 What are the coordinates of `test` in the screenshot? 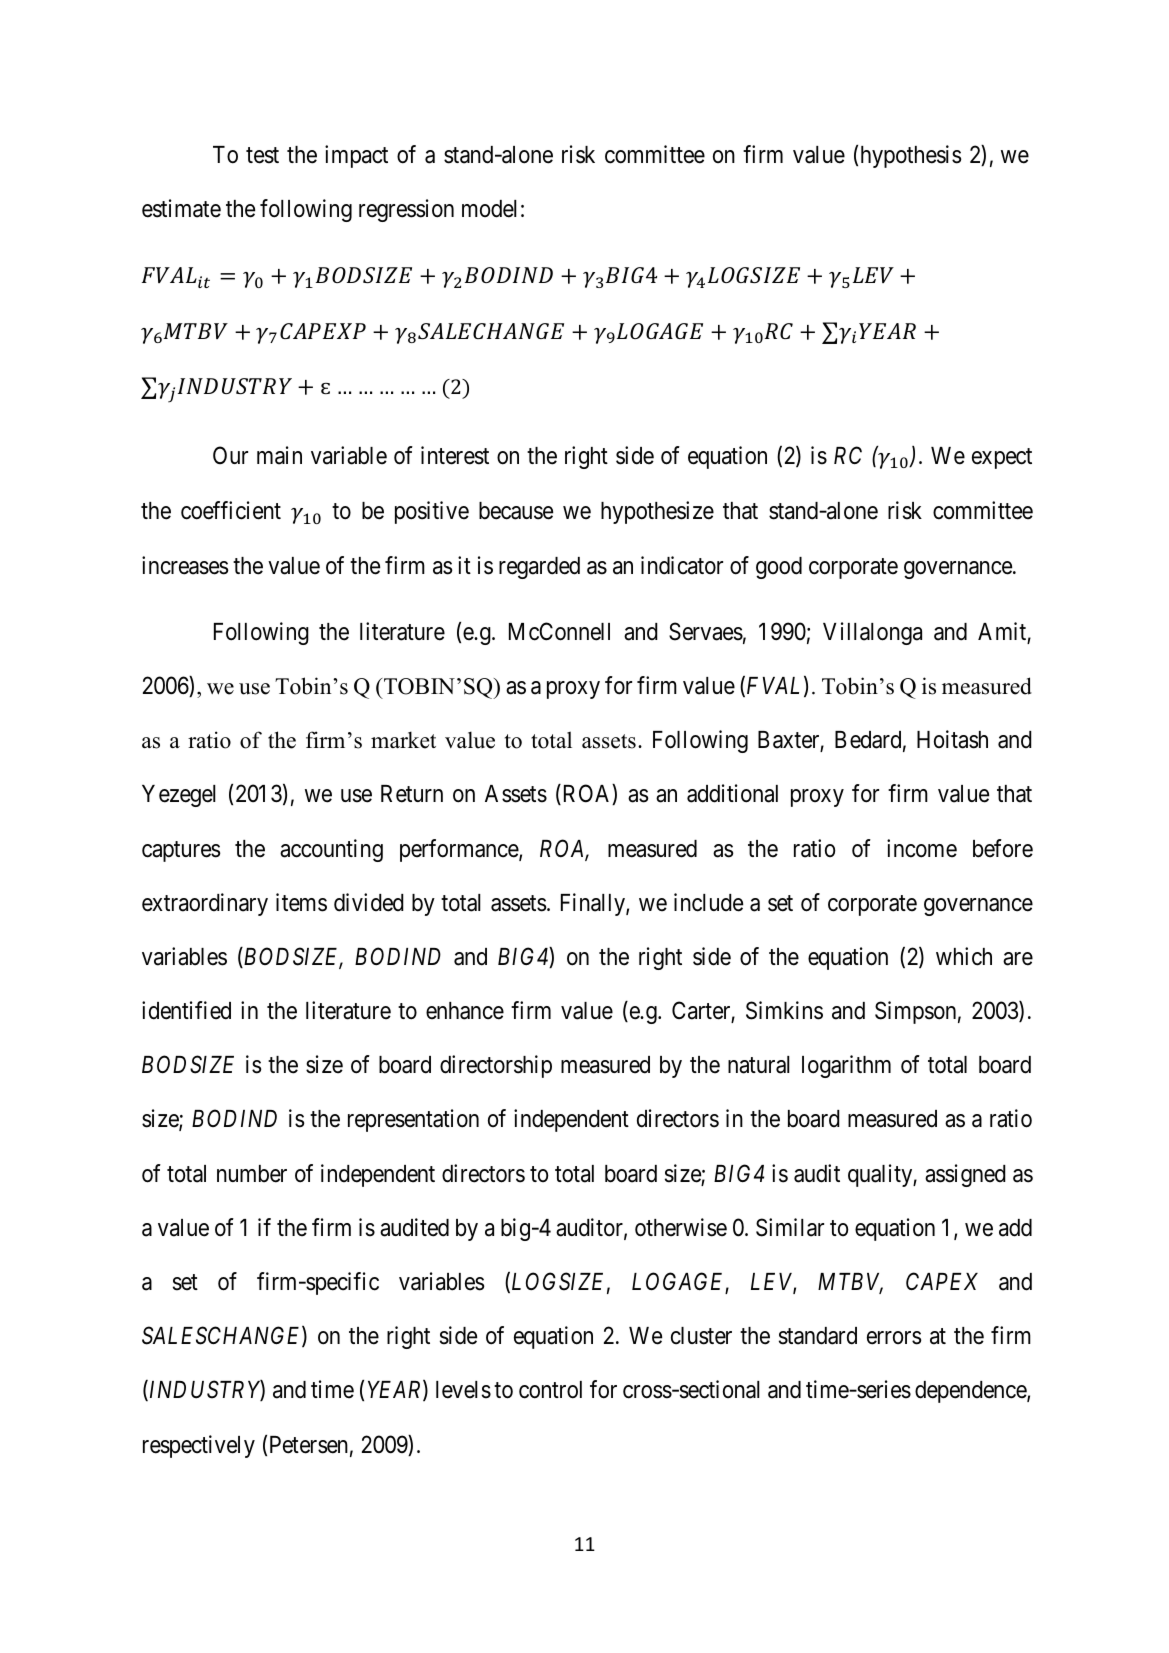 It's located at (262, 155).
